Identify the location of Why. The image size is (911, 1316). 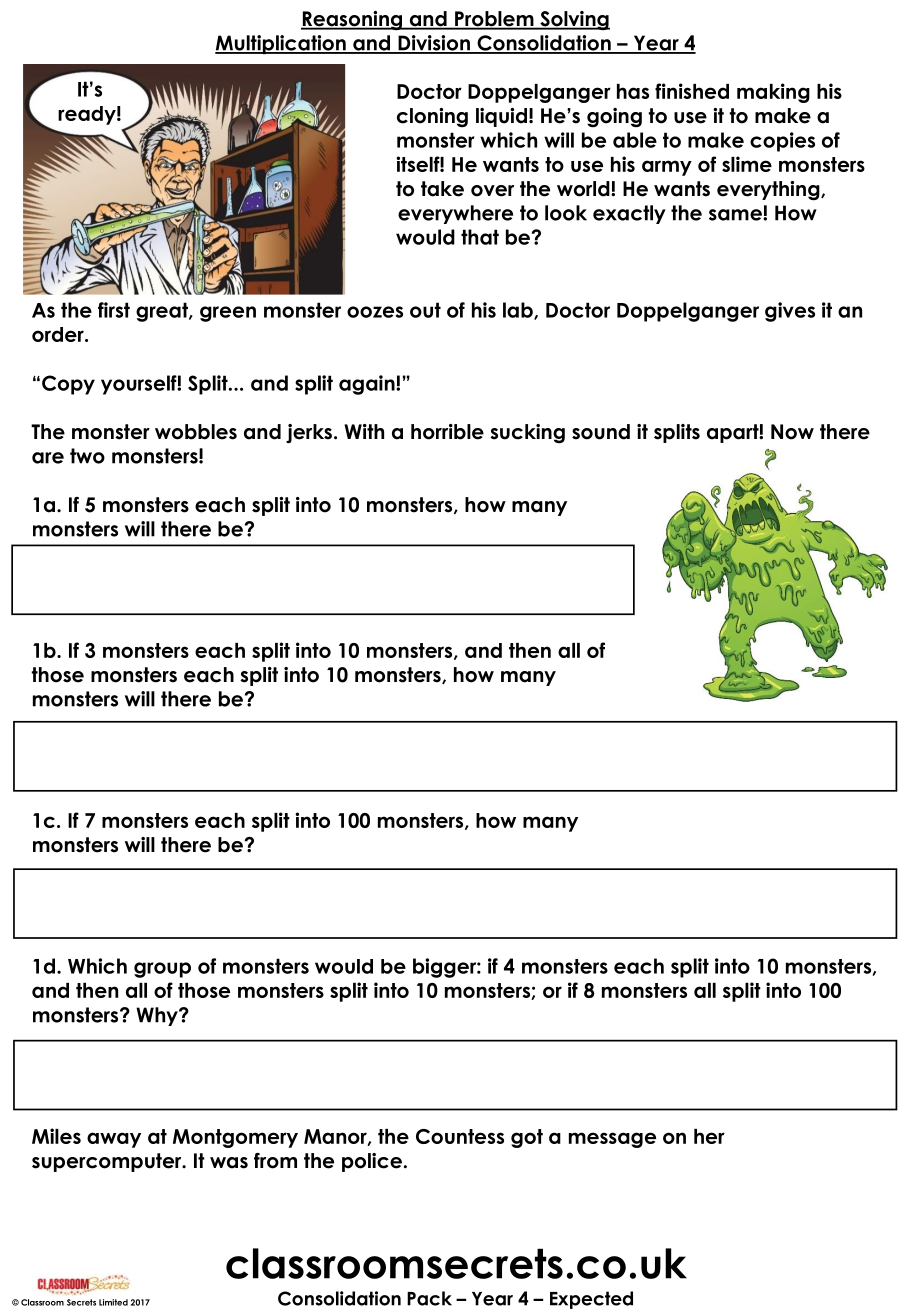
(158, 1016).
